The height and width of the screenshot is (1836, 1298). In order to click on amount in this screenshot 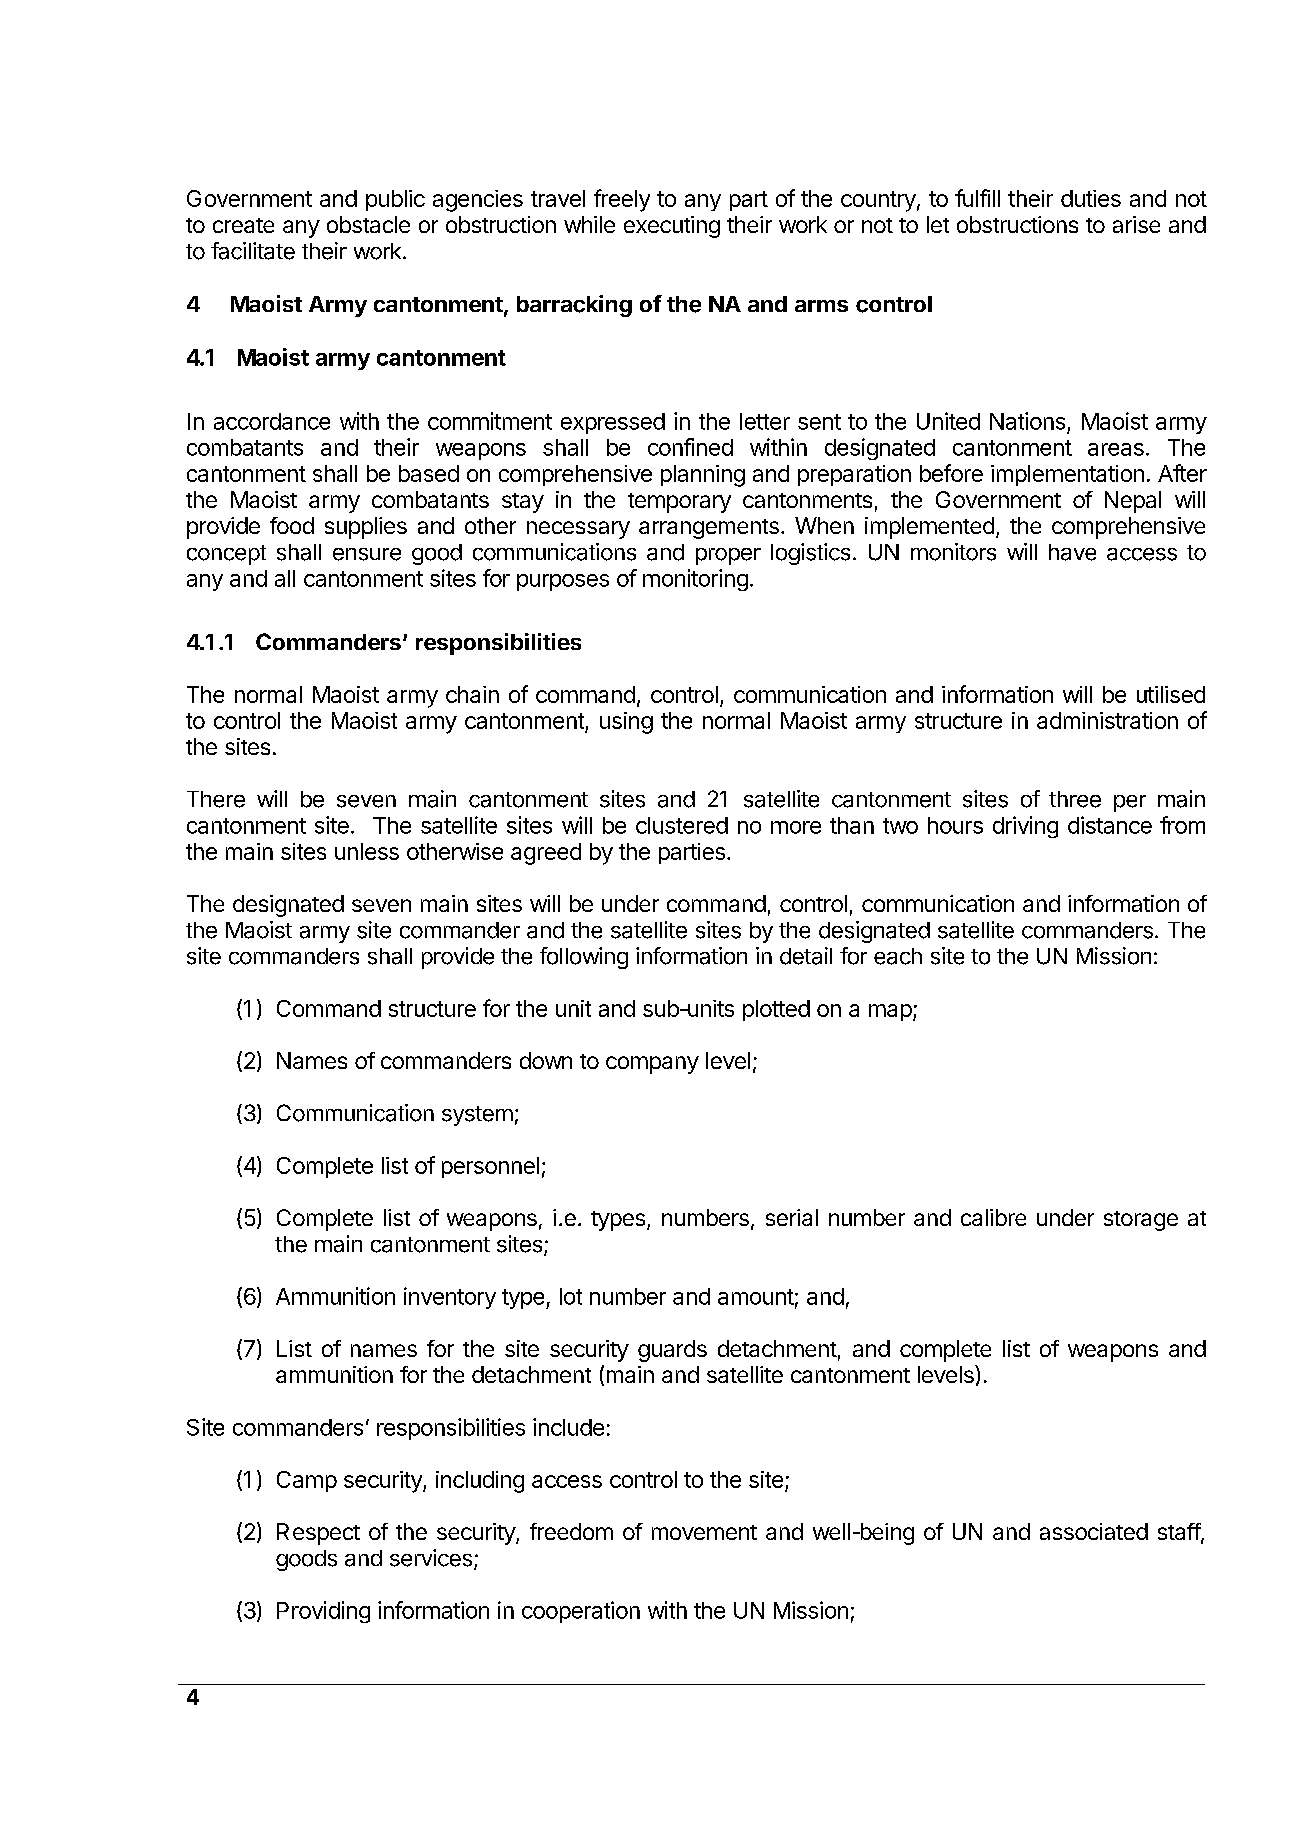, I will do `click(756, 1297)`.
